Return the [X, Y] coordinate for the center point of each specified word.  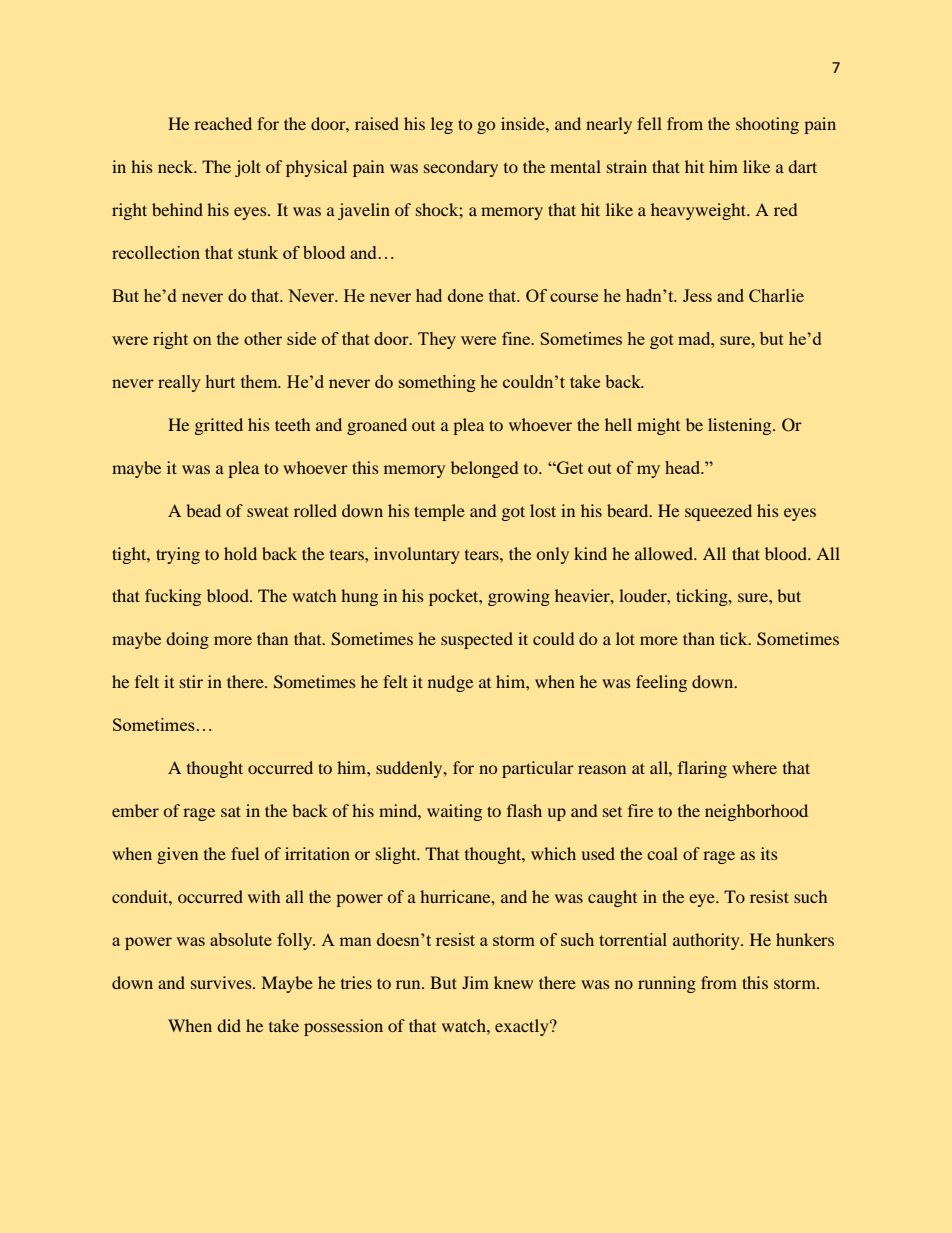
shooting [767, 125]
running [667, 984]
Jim [475, 982]
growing [519, 597]
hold [240, 553]
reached [223, 123]
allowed [665, 553]
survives [222, 982]
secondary [461, 168]
